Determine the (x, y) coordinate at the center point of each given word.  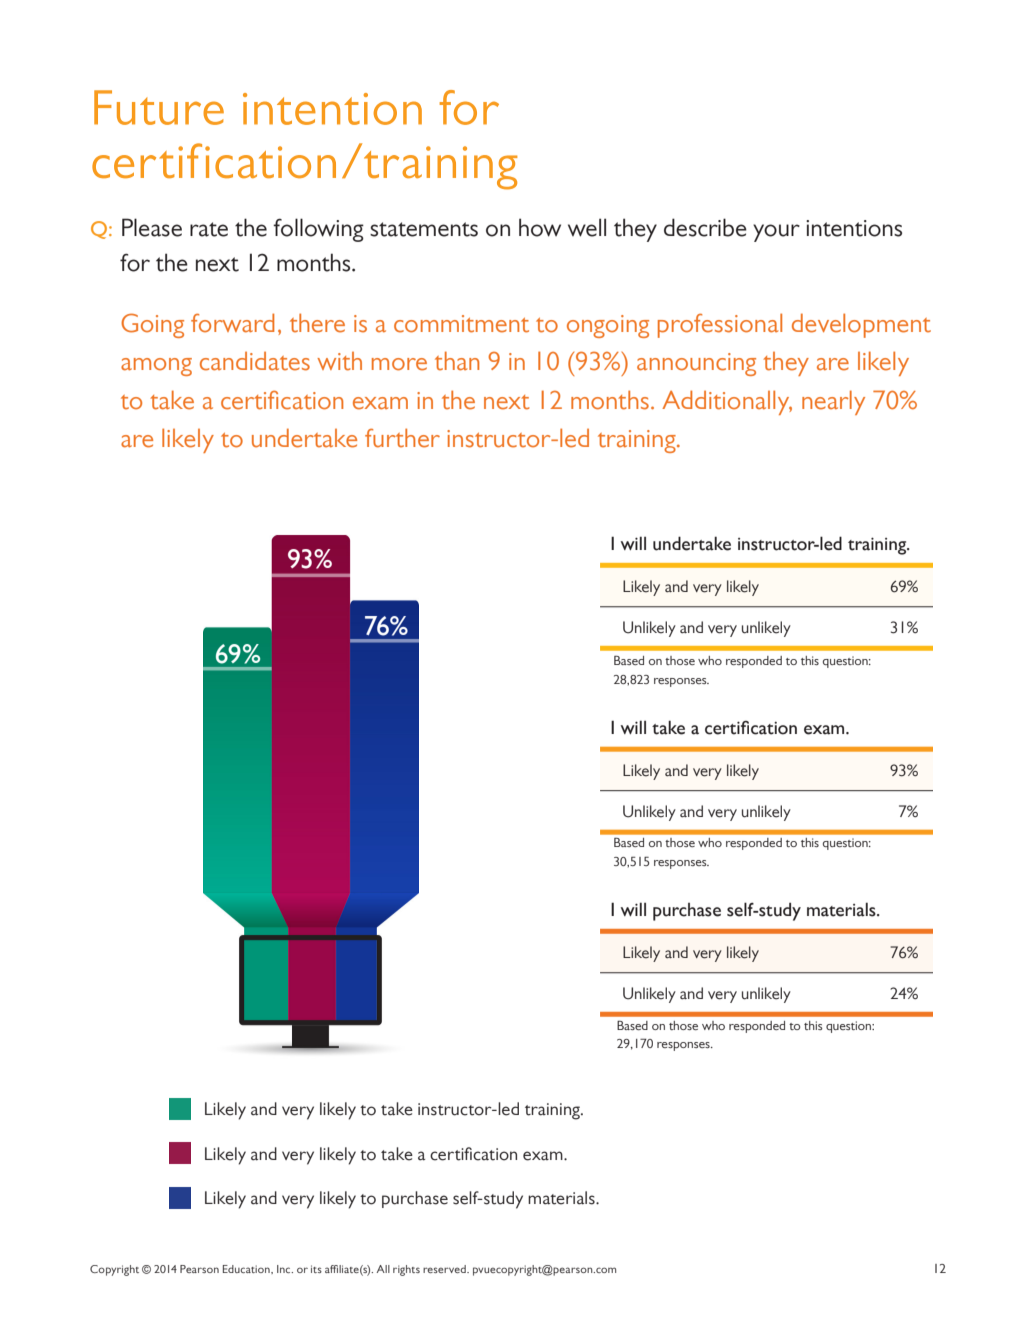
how (540, 227)
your (776, 233)
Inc (285, 1269)
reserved (445, 1269)
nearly (833, 402)
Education (247, 1269)
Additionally (727, 402)
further (402, 438)
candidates (255, 361)
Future (159, 107)
